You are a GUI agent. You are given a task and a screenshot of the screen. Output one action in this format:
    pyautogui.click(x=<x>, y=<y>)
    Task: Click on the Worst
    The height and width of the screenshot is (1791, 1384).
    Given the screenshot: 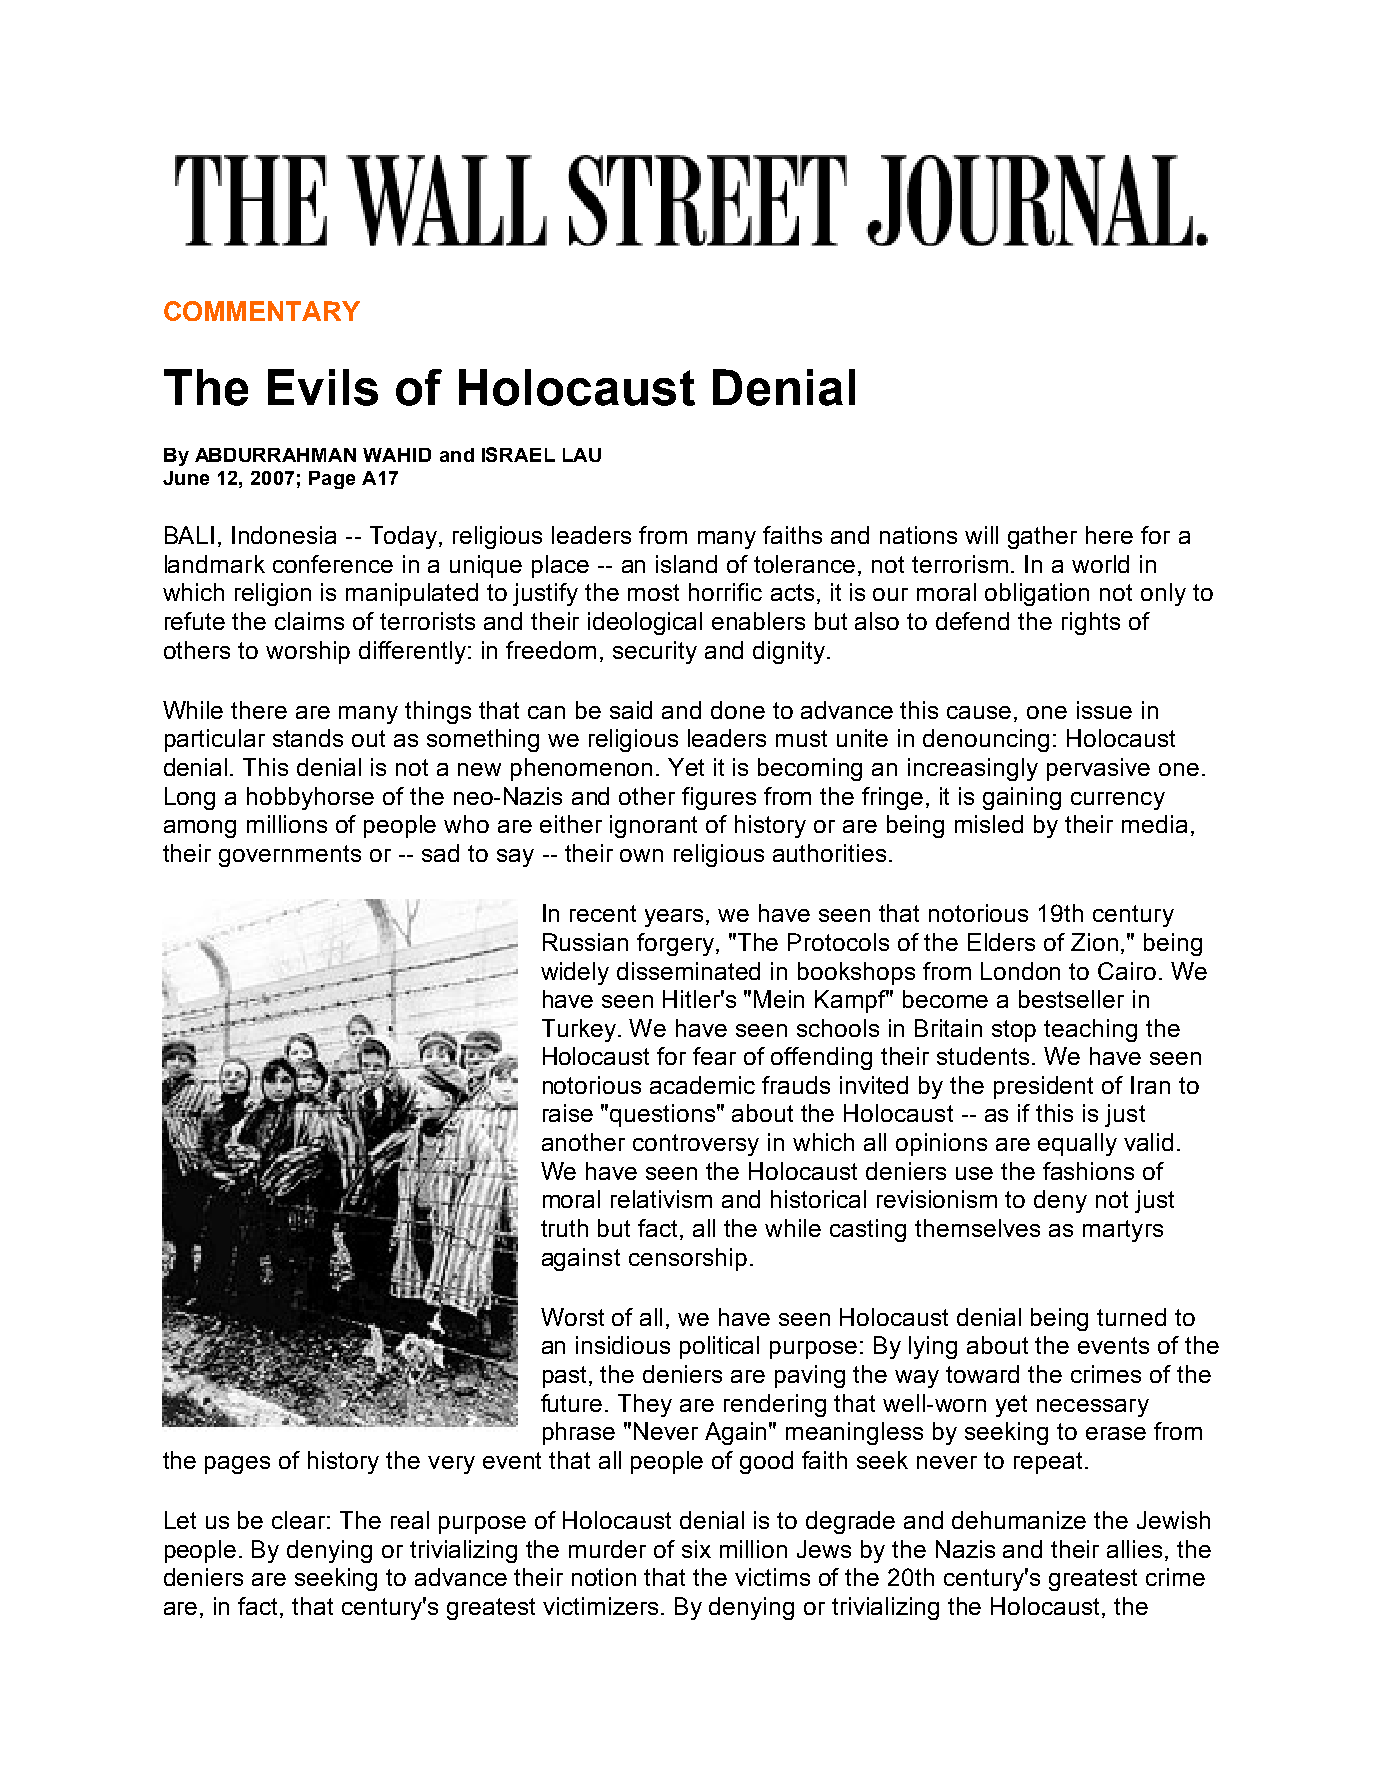 What is the action you would take?
    pyautogui.click(x=572, y=1317)
